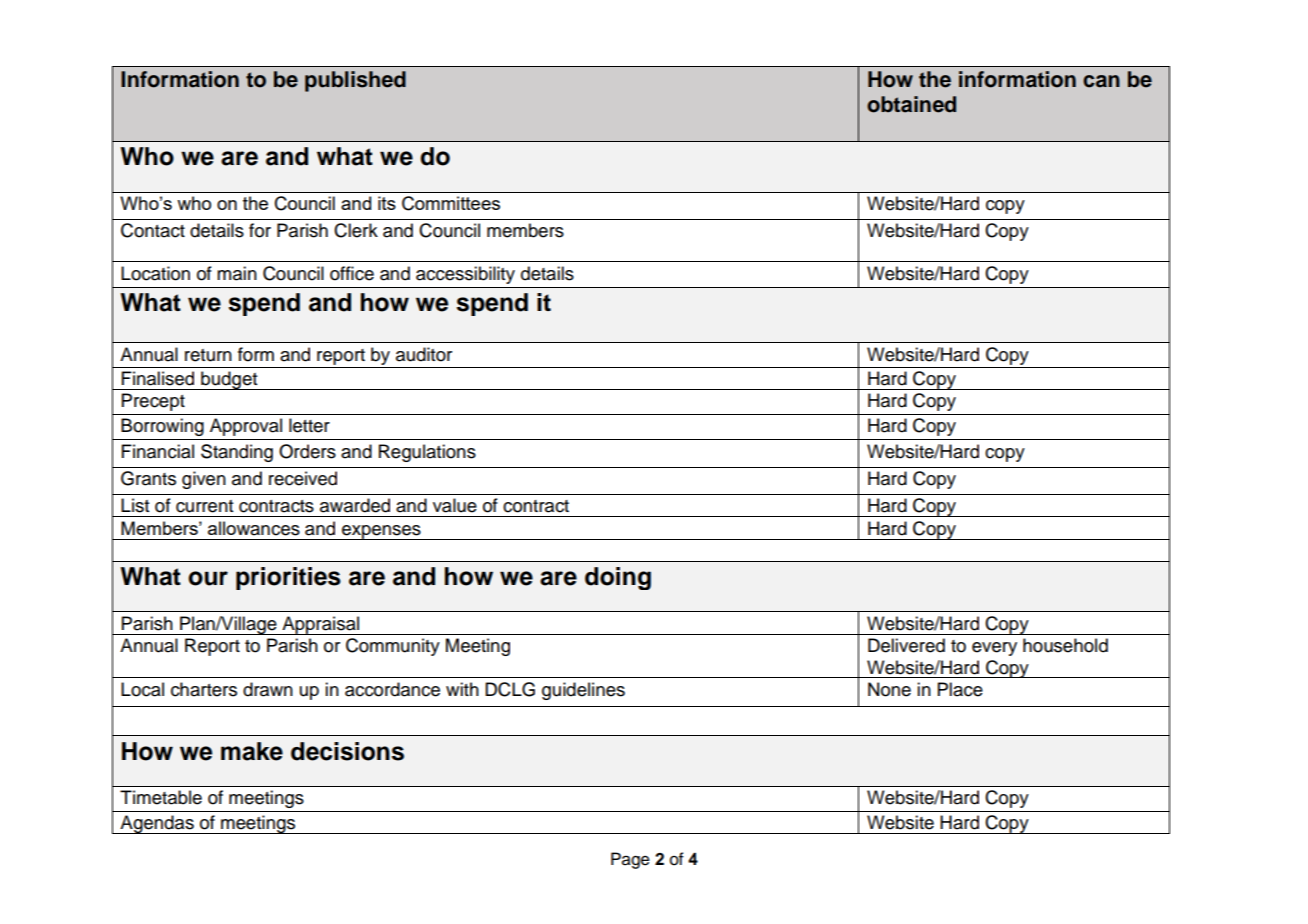 This document has height=924, width=1308. I want to click on can, so click(1101, 81).
